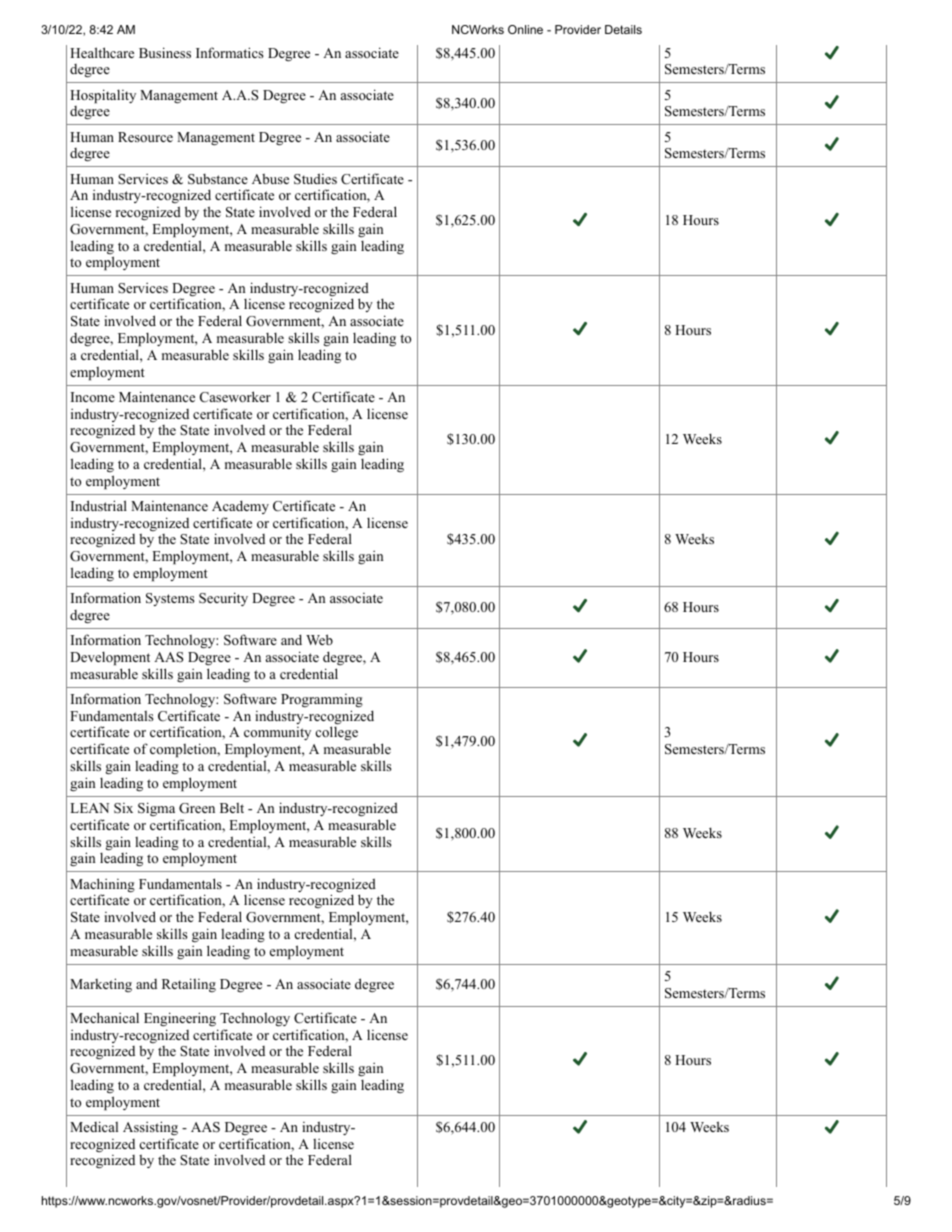  What do you see at coordinates (319, 639) in the document?
I see `Web` at bounding box center [319, 639].
